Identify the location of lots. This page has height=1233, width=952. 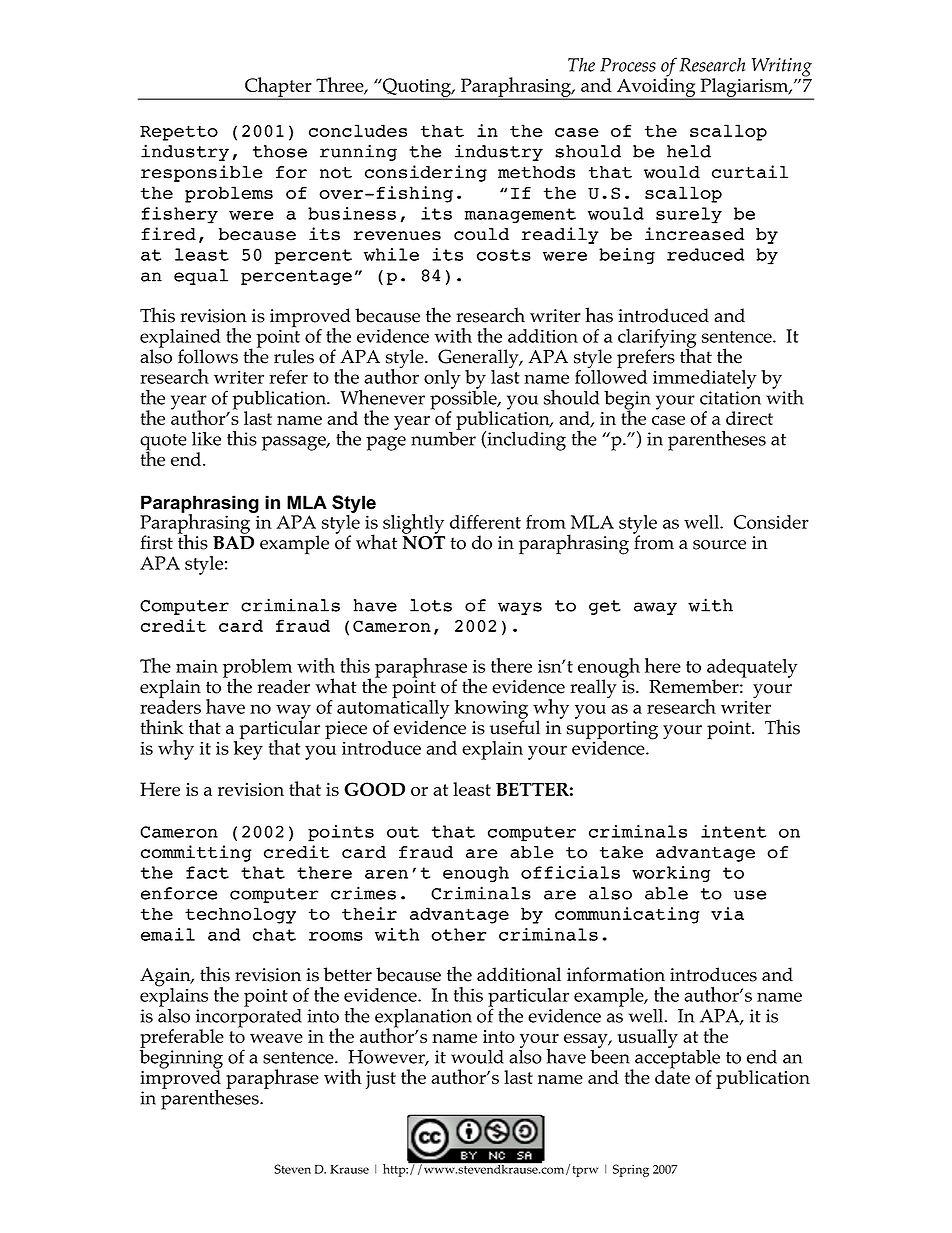
(431, 605).
